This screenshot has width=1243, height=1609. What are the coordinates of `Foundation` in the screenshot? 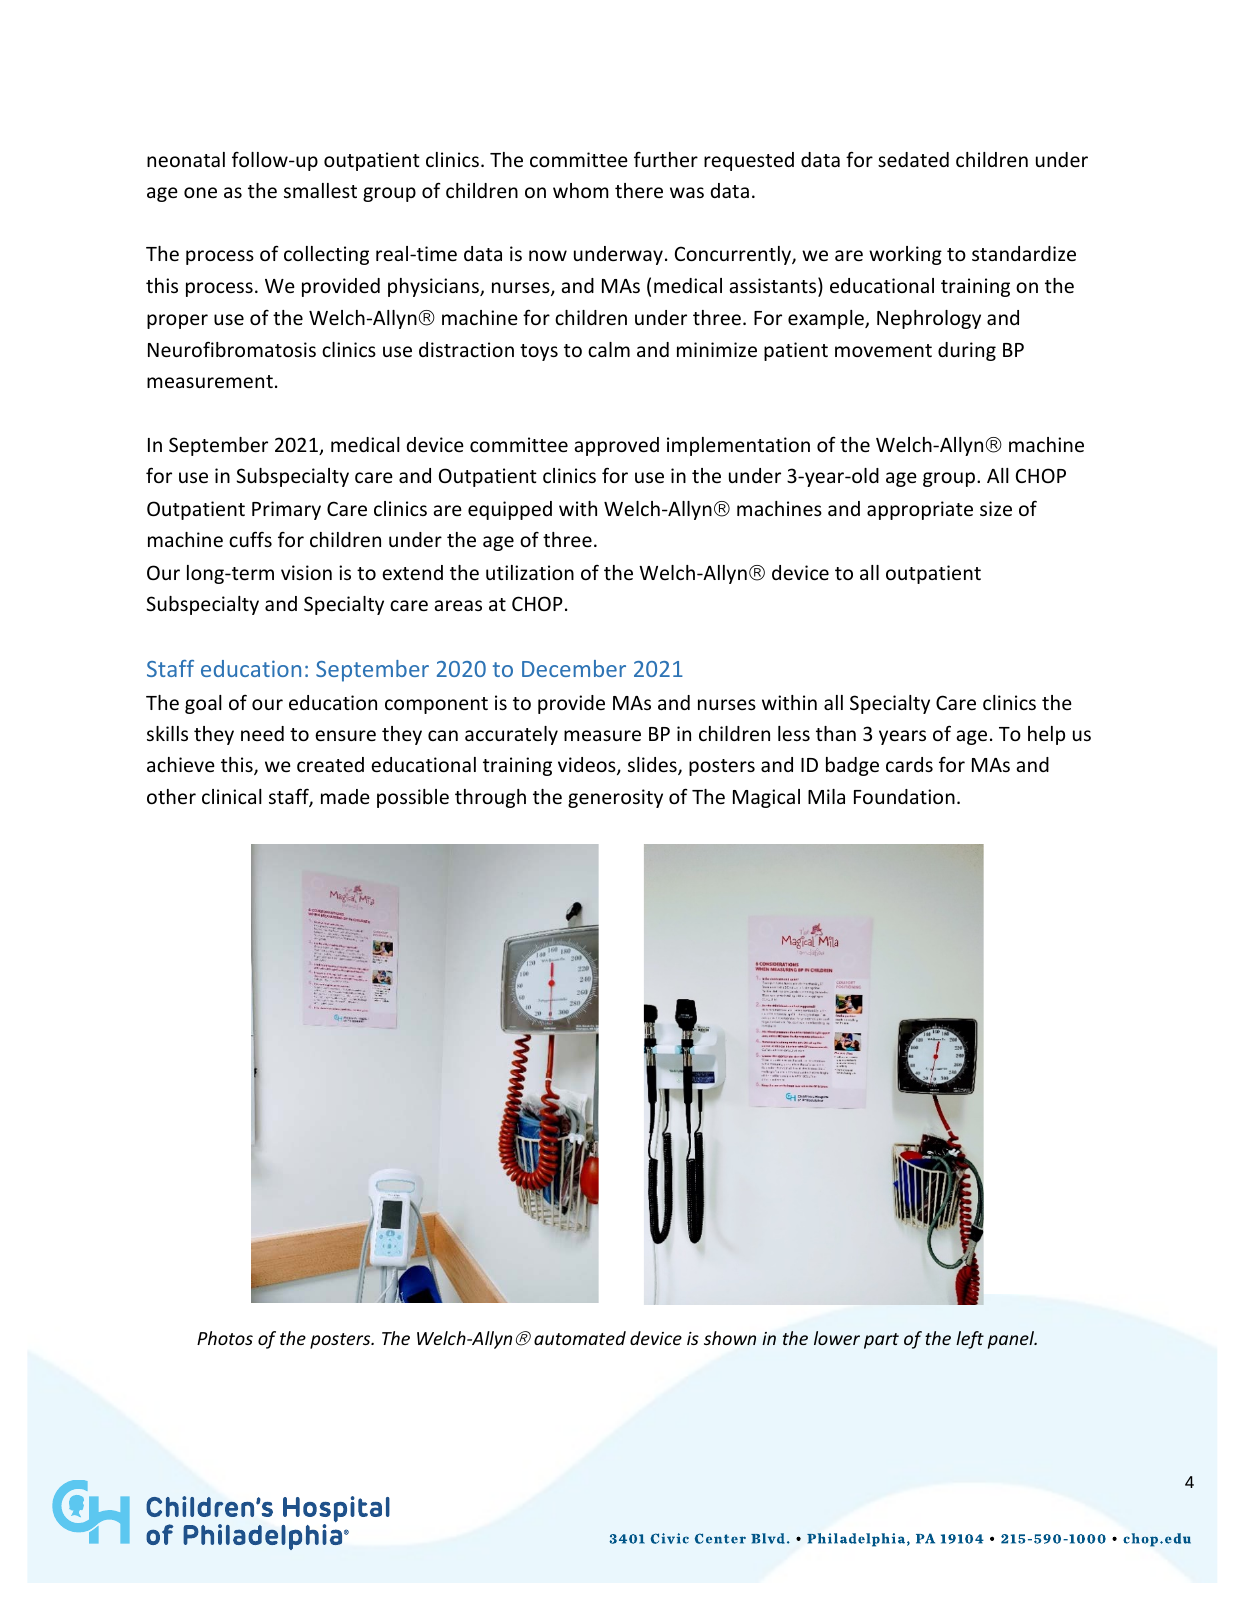 It's located at (904, 796).
